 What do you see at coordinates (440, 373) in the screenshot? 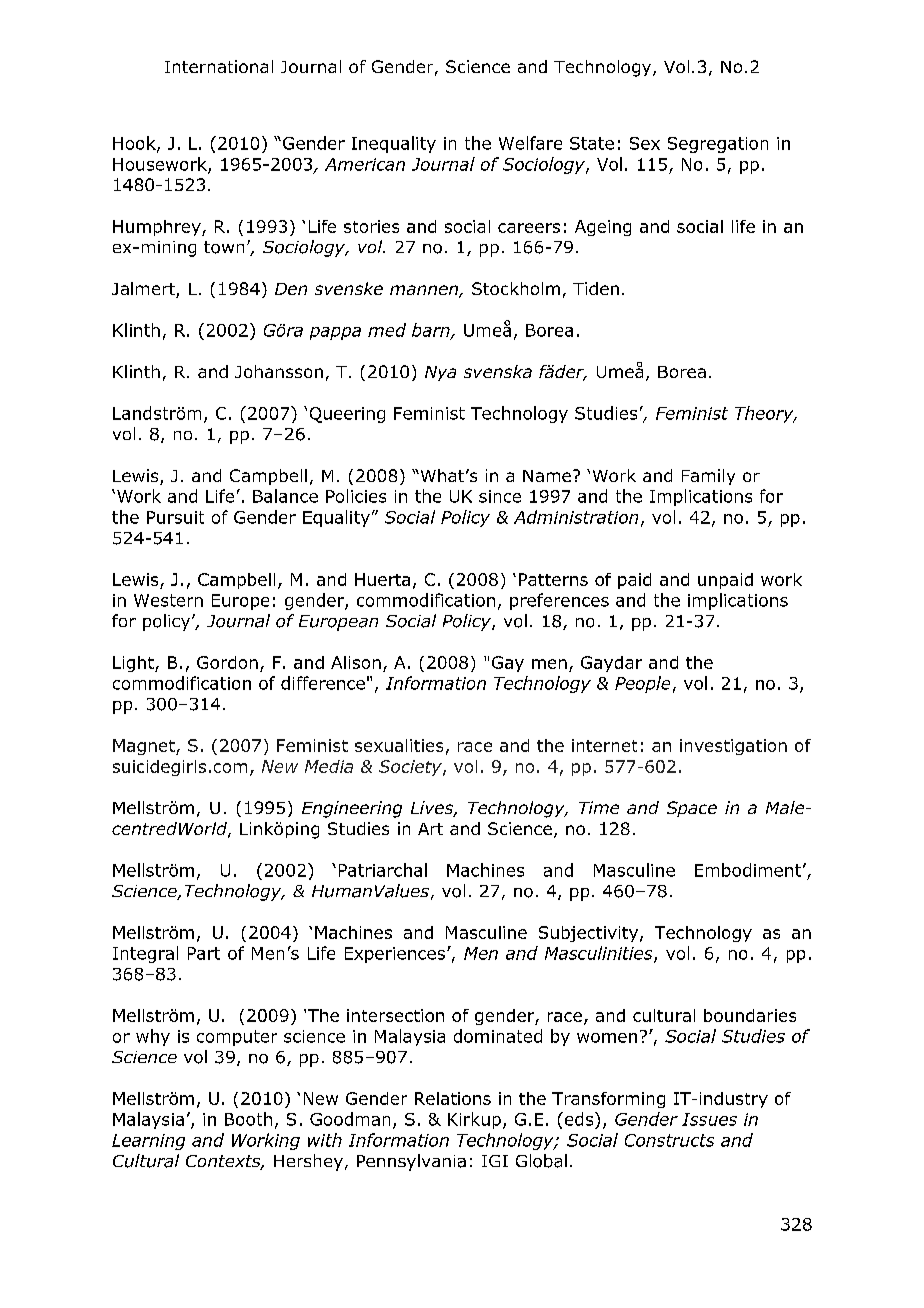
I see `Nya` at bounding box center [440, 373].
